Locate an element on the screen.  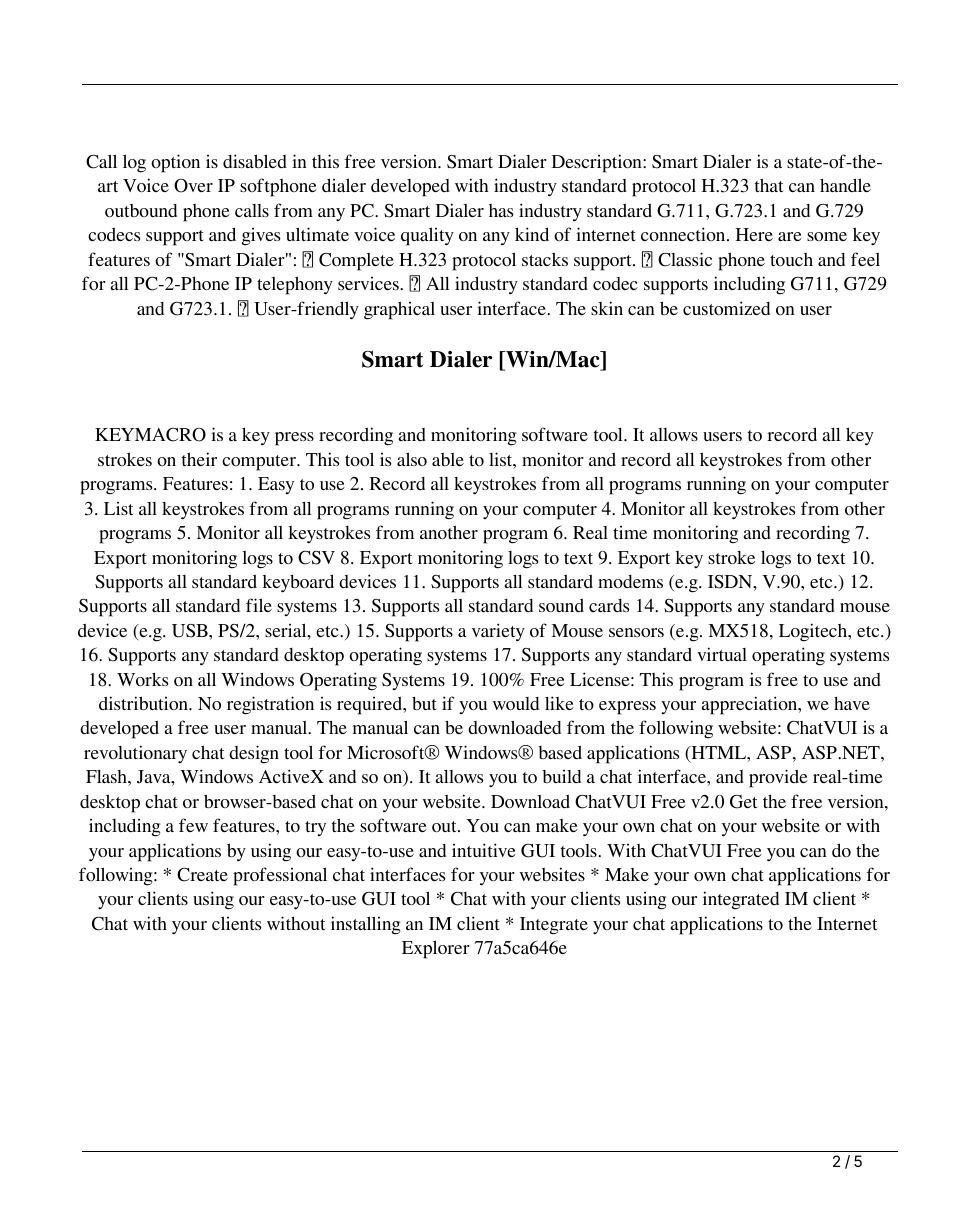
Over is located at coordinates (193, 186).
